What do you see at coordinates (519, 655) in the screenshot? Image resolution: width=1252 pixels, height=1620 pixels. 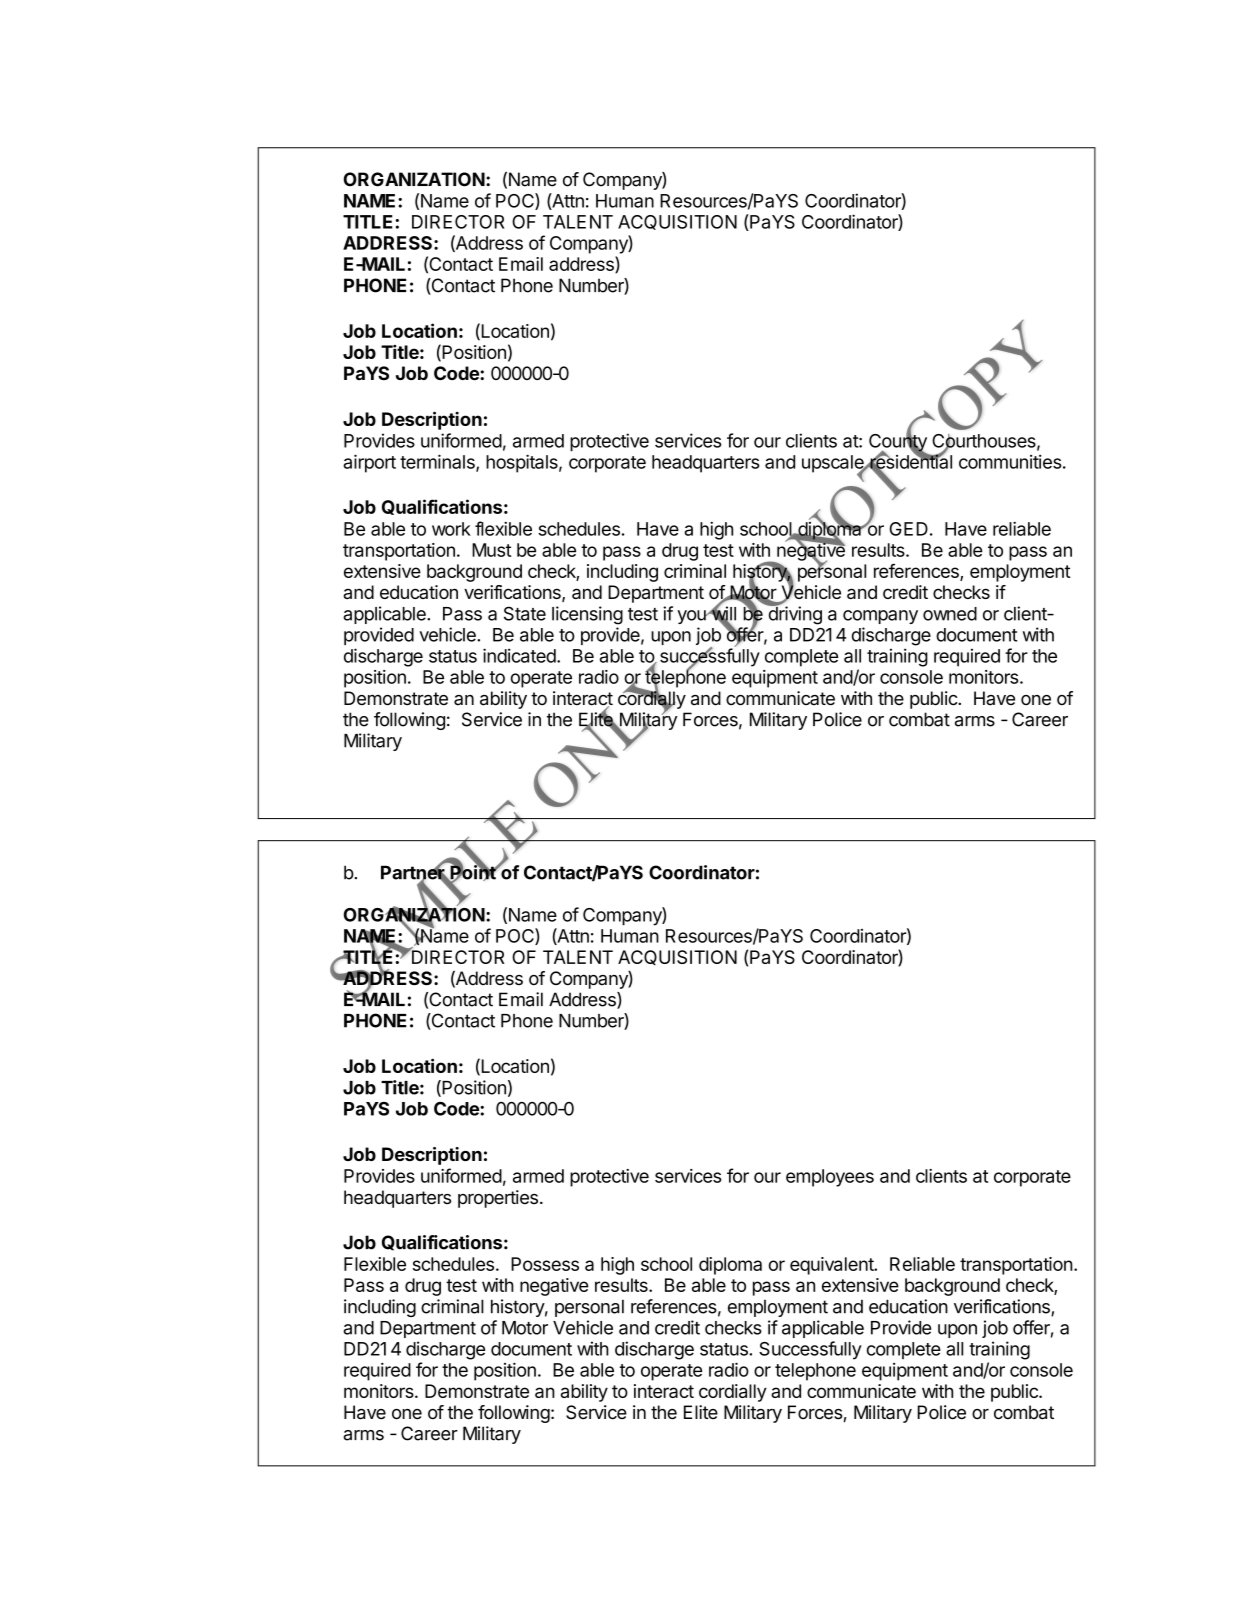 I see `indicated` at bounding box center [519, 655].
